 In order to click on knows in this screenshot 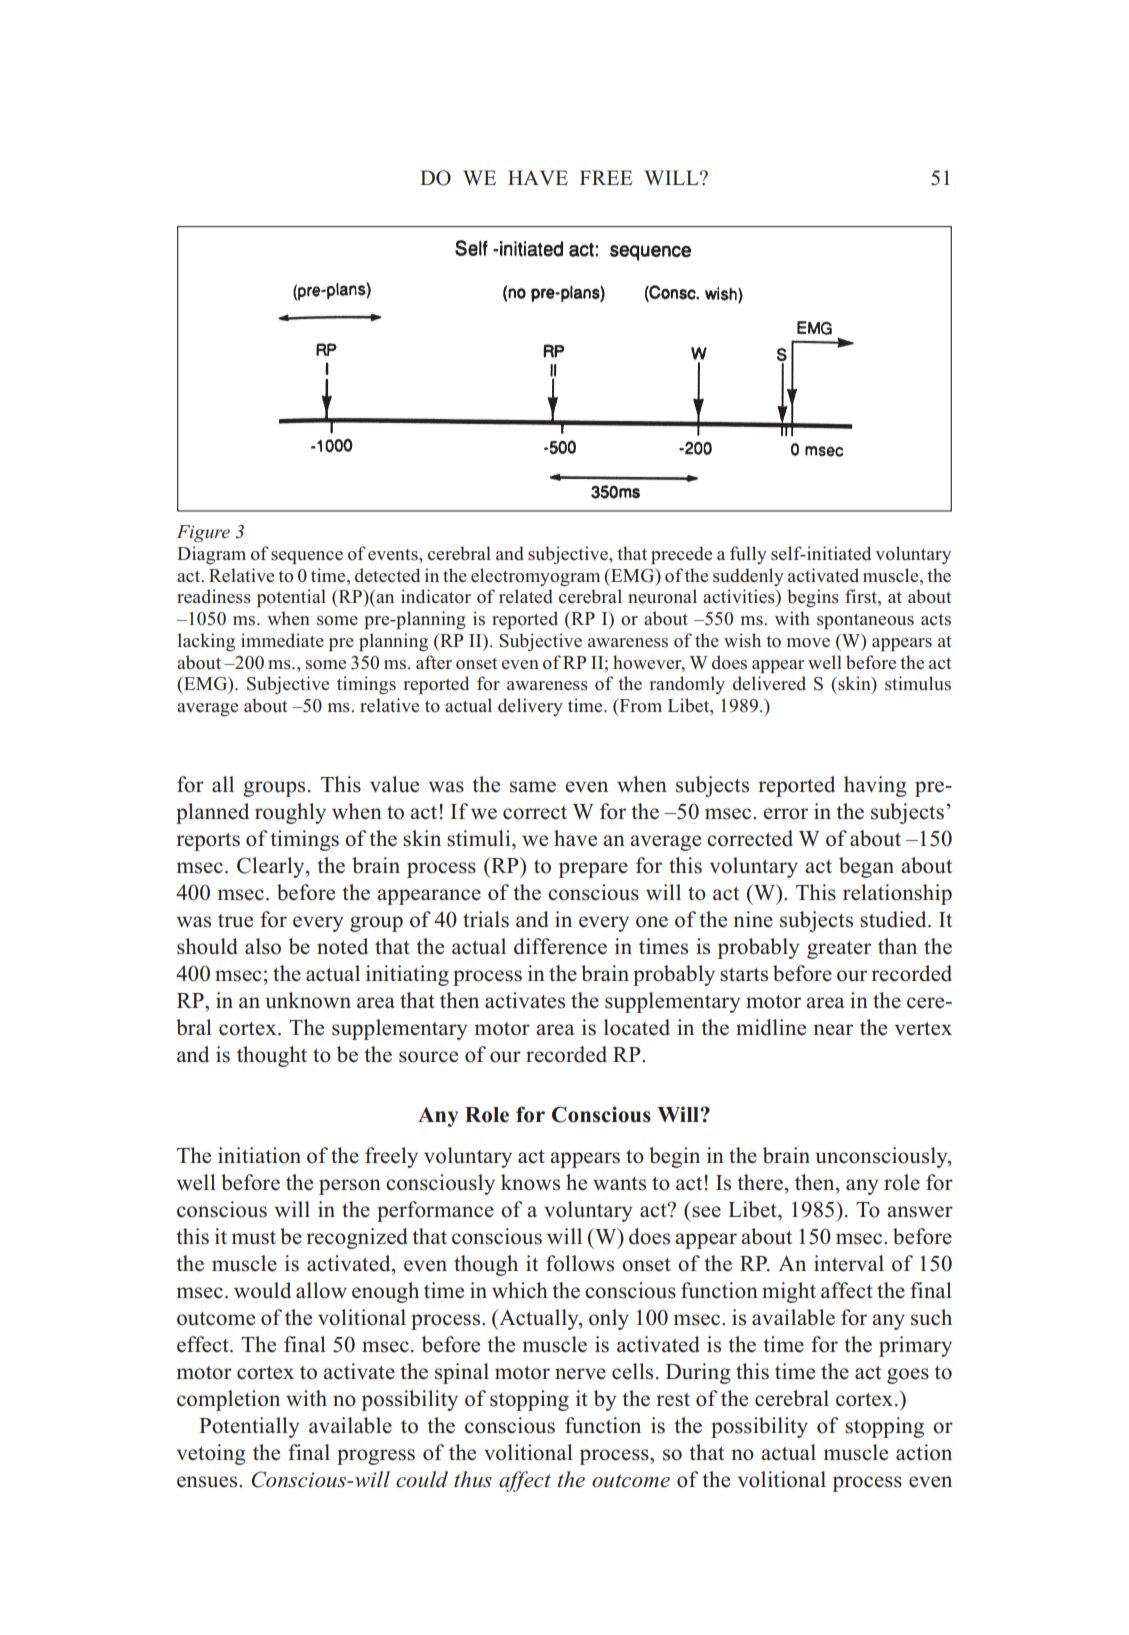, I will do `click(530, 1182)`.
